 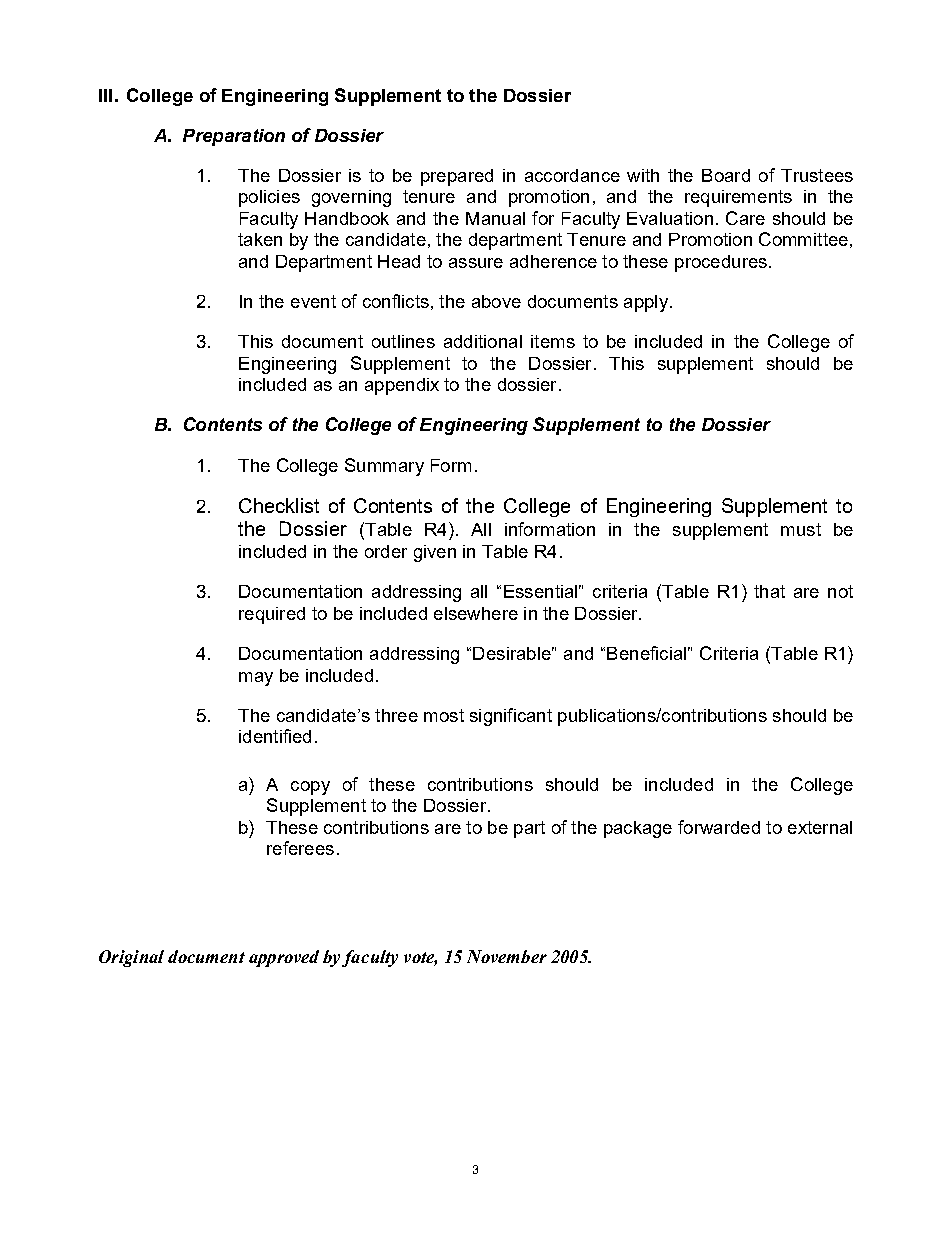 What do you see at coordinates (726, 175) in the image?
I see `Board` at bounding box center [726, 175].
